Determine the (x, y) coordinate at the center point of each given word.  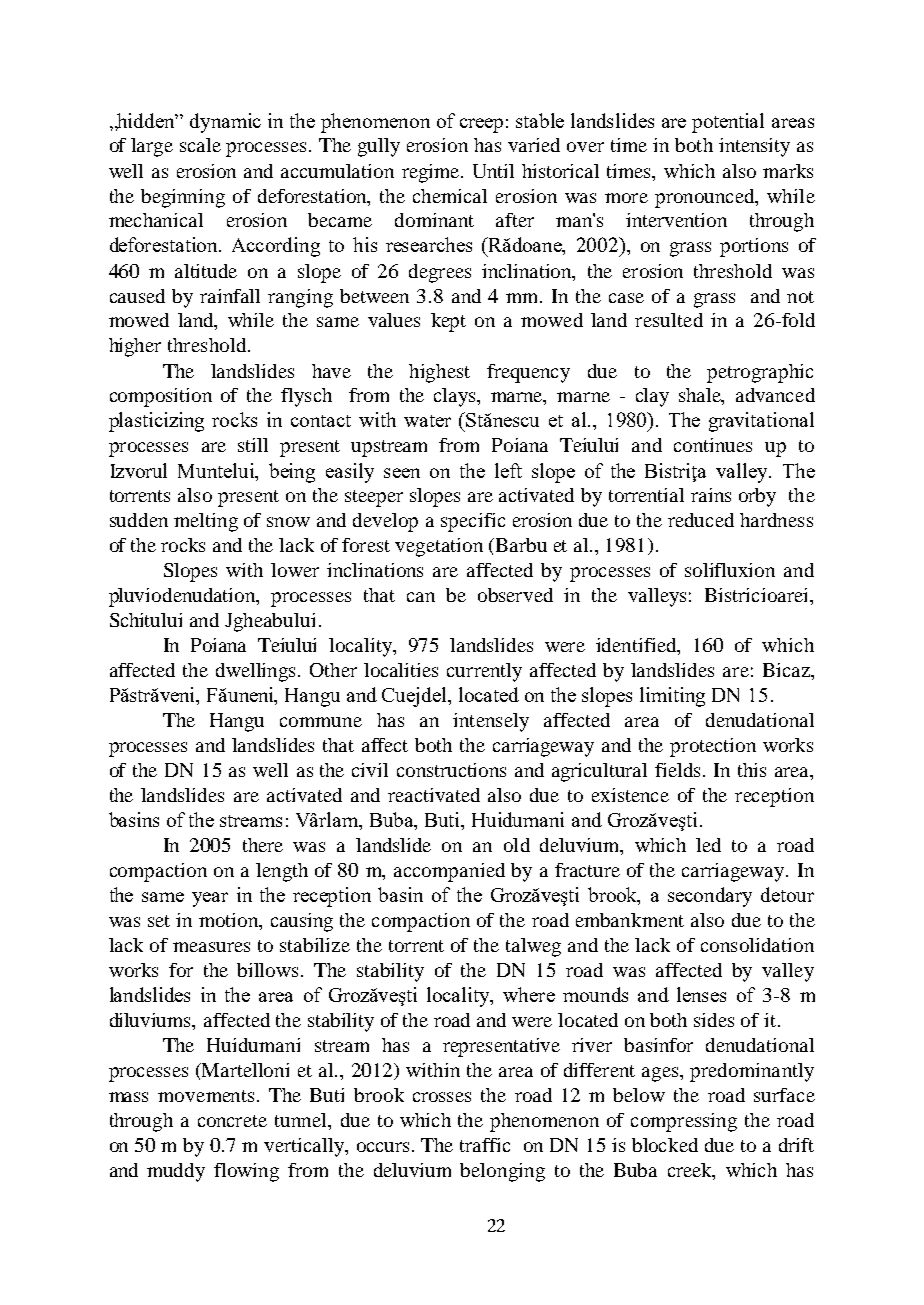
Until (493, 171)
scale (200, 145)
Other (333, 670)
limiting (672, 697)
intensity (754, 147)
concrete (232, 1121)
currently (484, 672)
